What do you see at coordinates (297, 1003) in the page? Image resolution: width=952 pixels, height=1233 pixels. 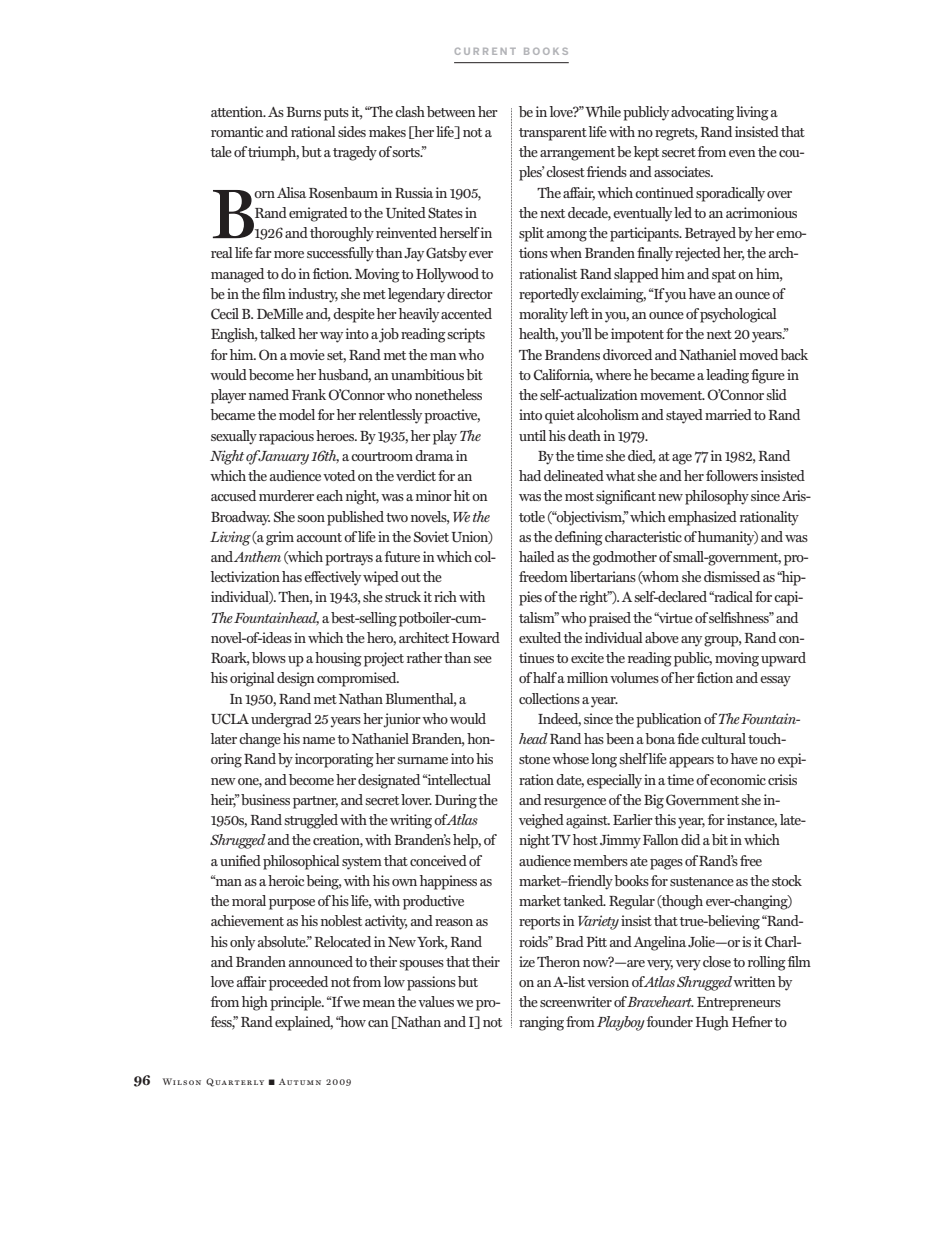 I see `principle` at bounding box center [297, 1003].
